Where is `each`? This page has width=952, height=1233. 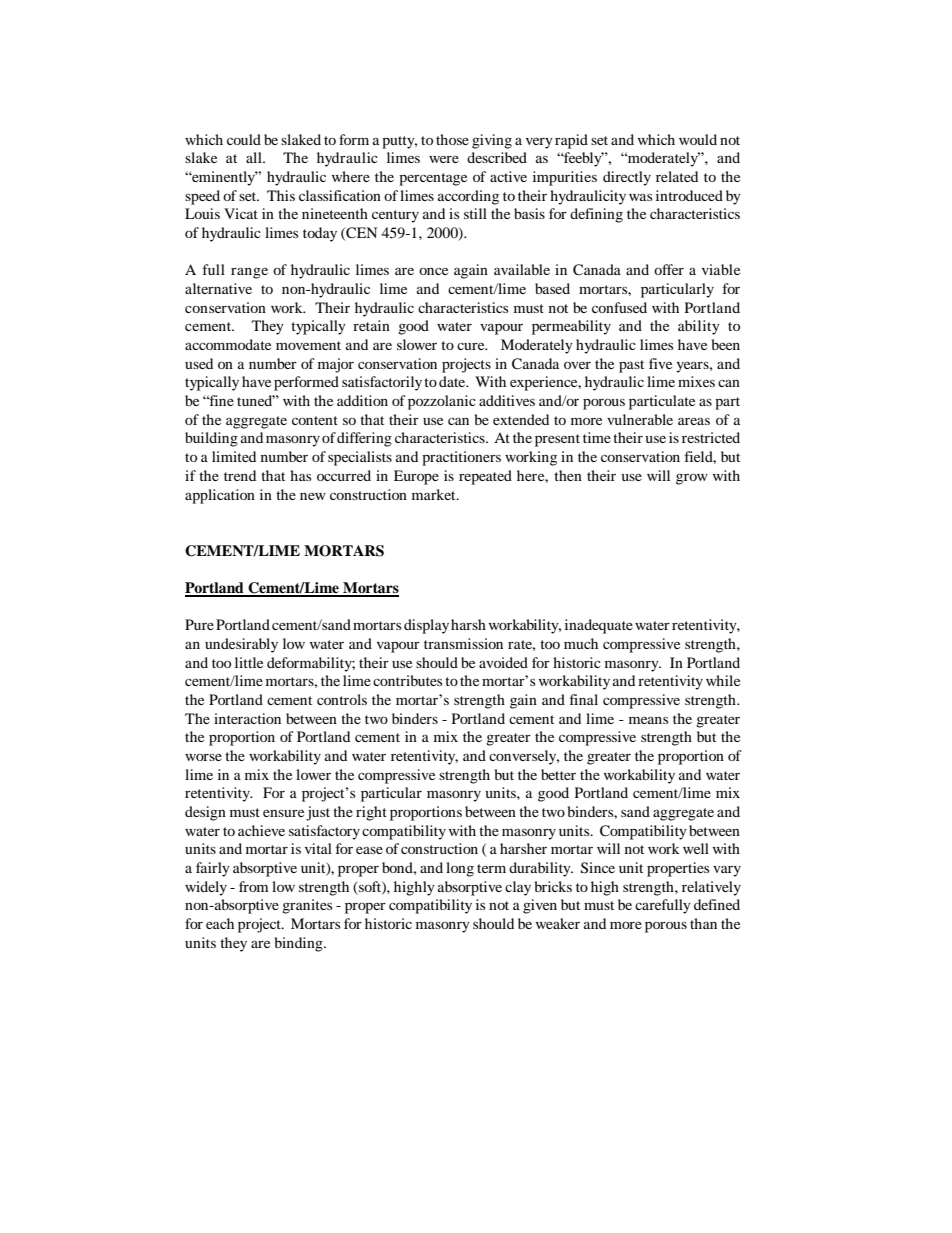 each is located at coordinates (220, 923).
